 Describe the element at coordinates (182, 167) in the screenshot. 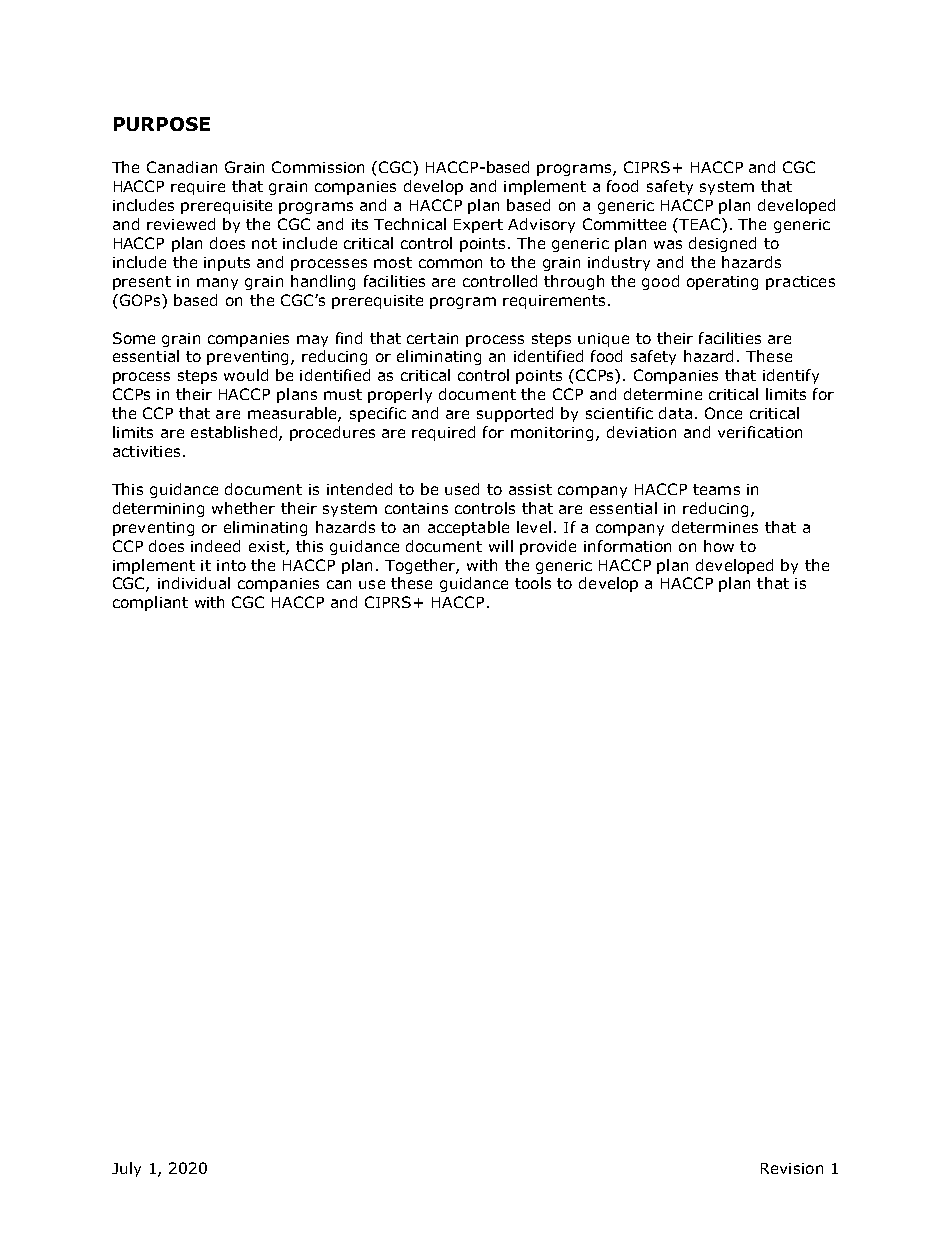

I see `Canadian` at that location.
